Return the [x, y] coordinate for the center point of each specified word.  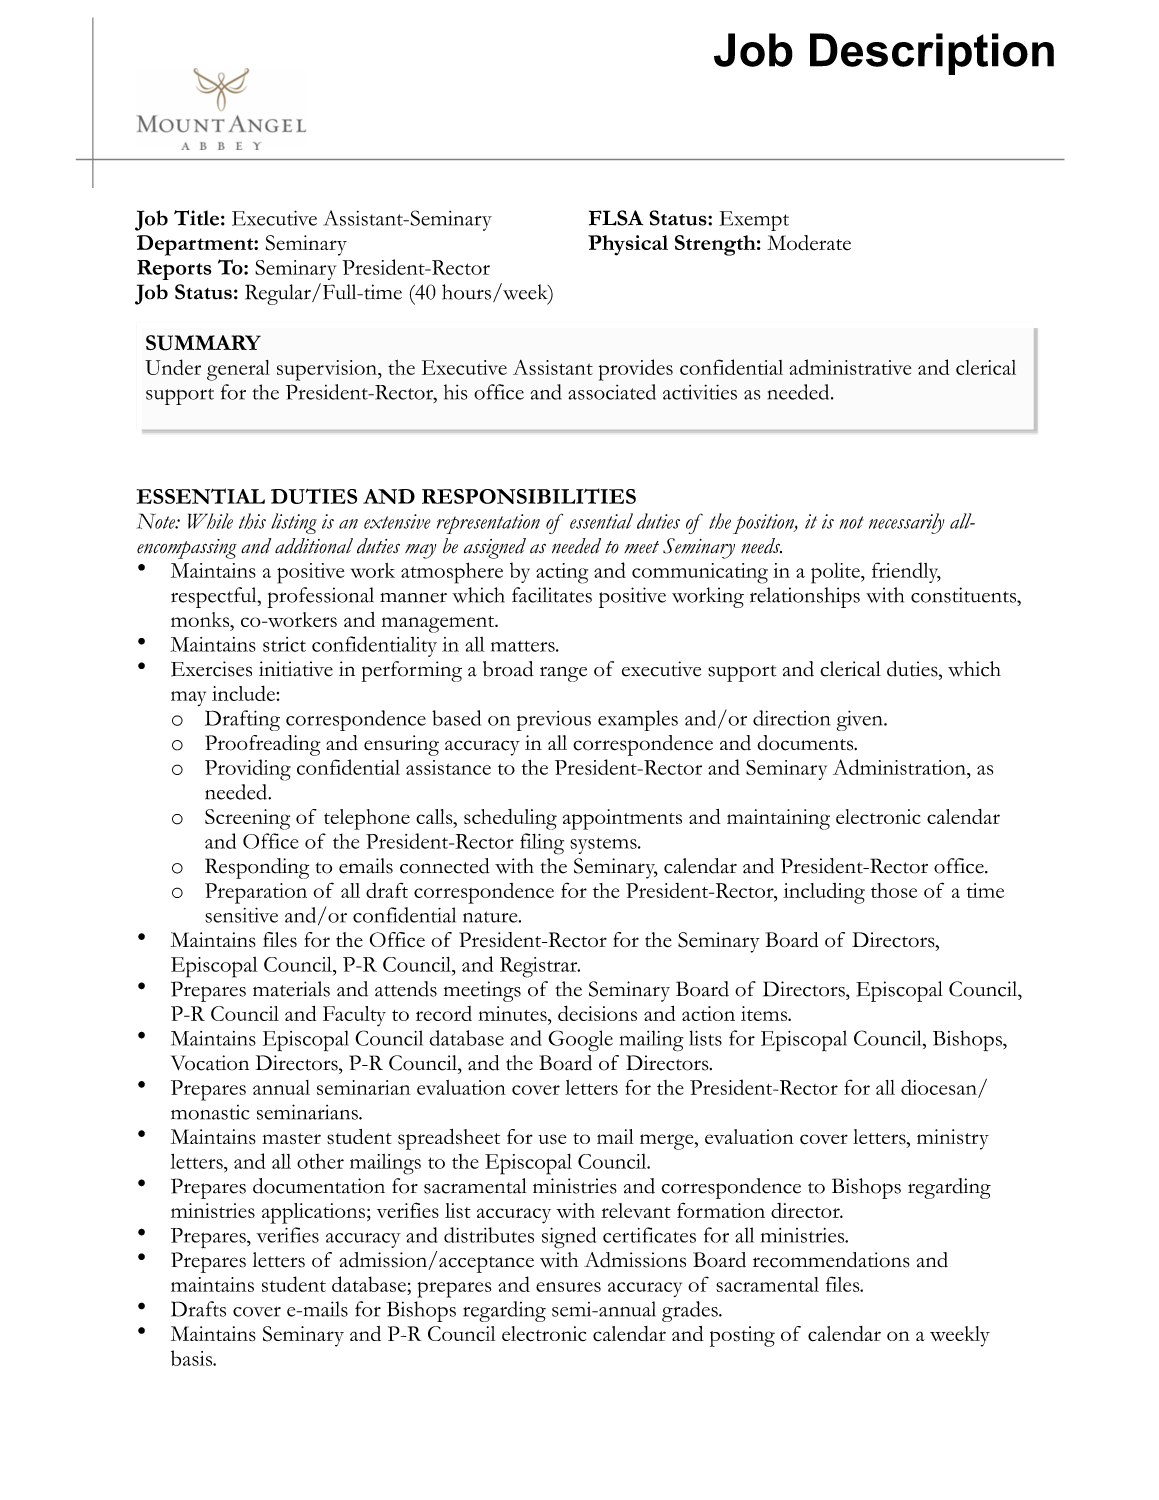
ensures [568, 1287]
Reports [174, 270]
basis [193, 1358]
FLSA [616, 218]
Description [932, 54]
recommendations [831, 1260]
